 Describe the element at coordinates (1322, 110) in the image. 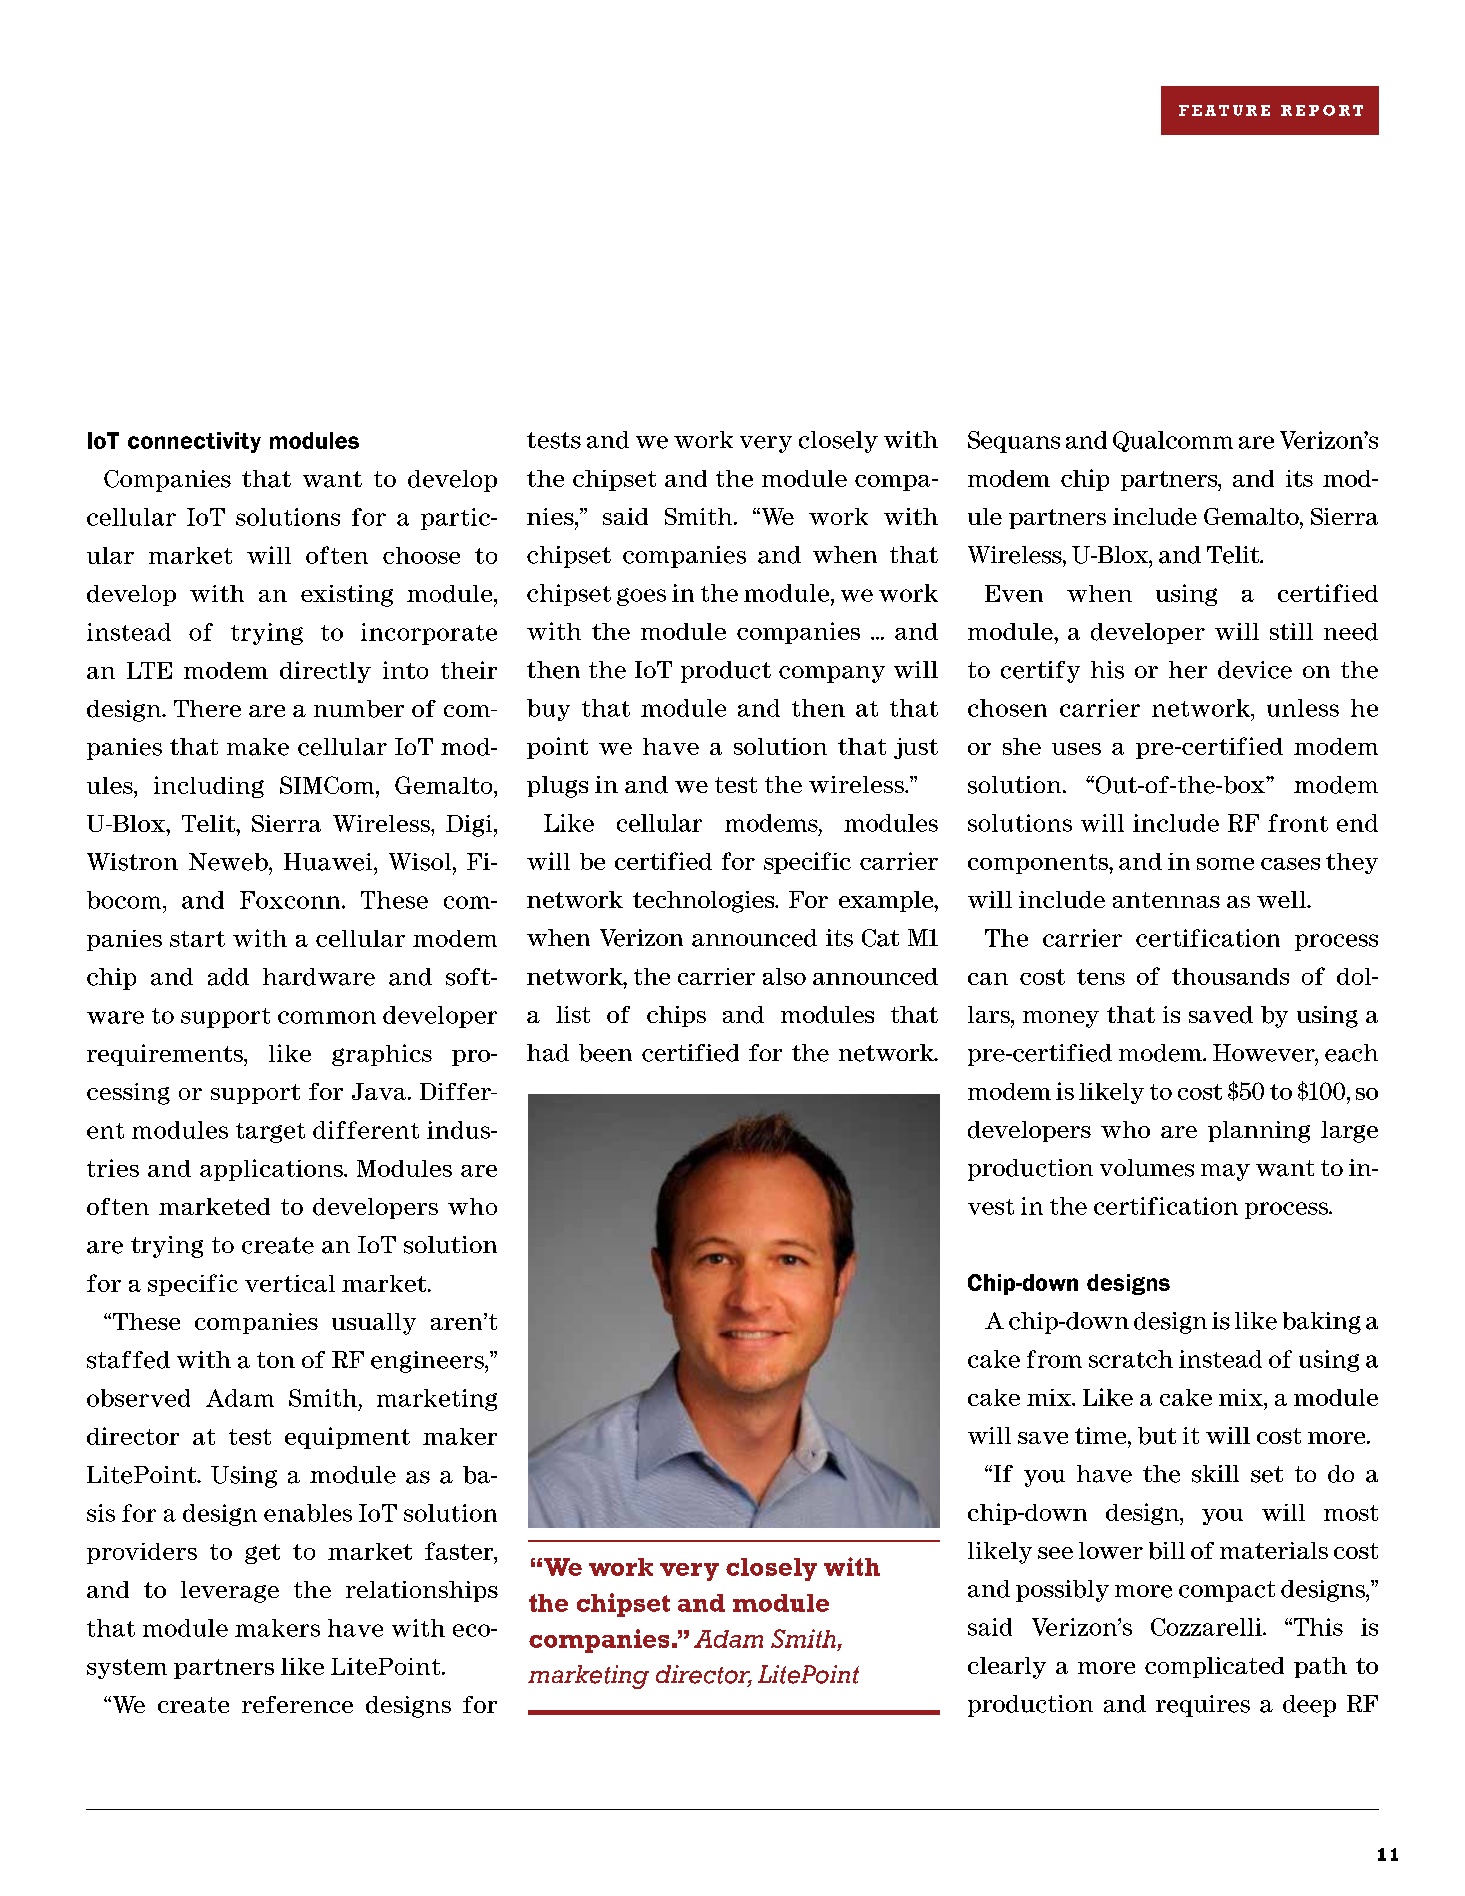

I see `REPORT` at that location.
